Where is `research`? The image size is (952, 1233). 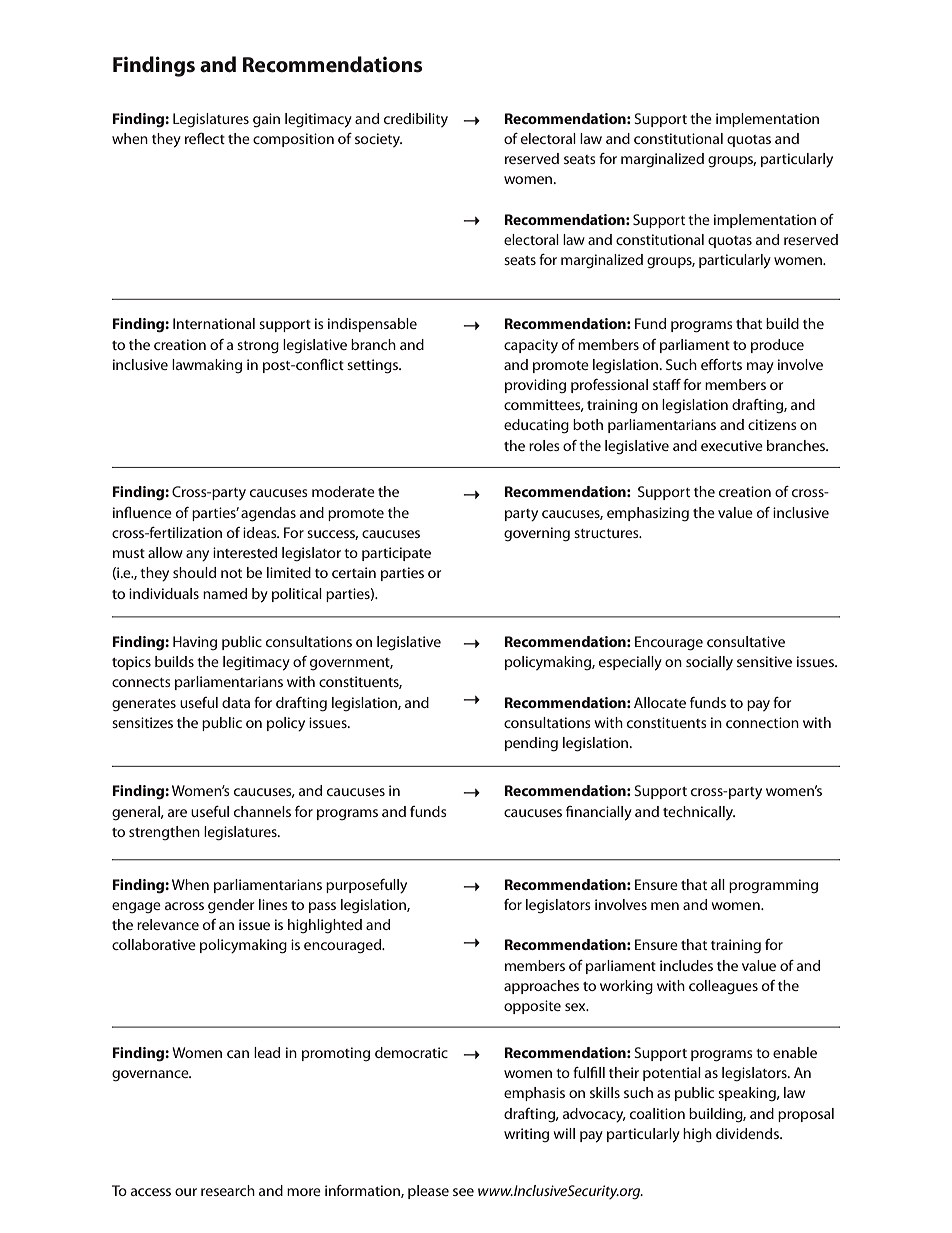 research is located at coordinates (228, 1190).
